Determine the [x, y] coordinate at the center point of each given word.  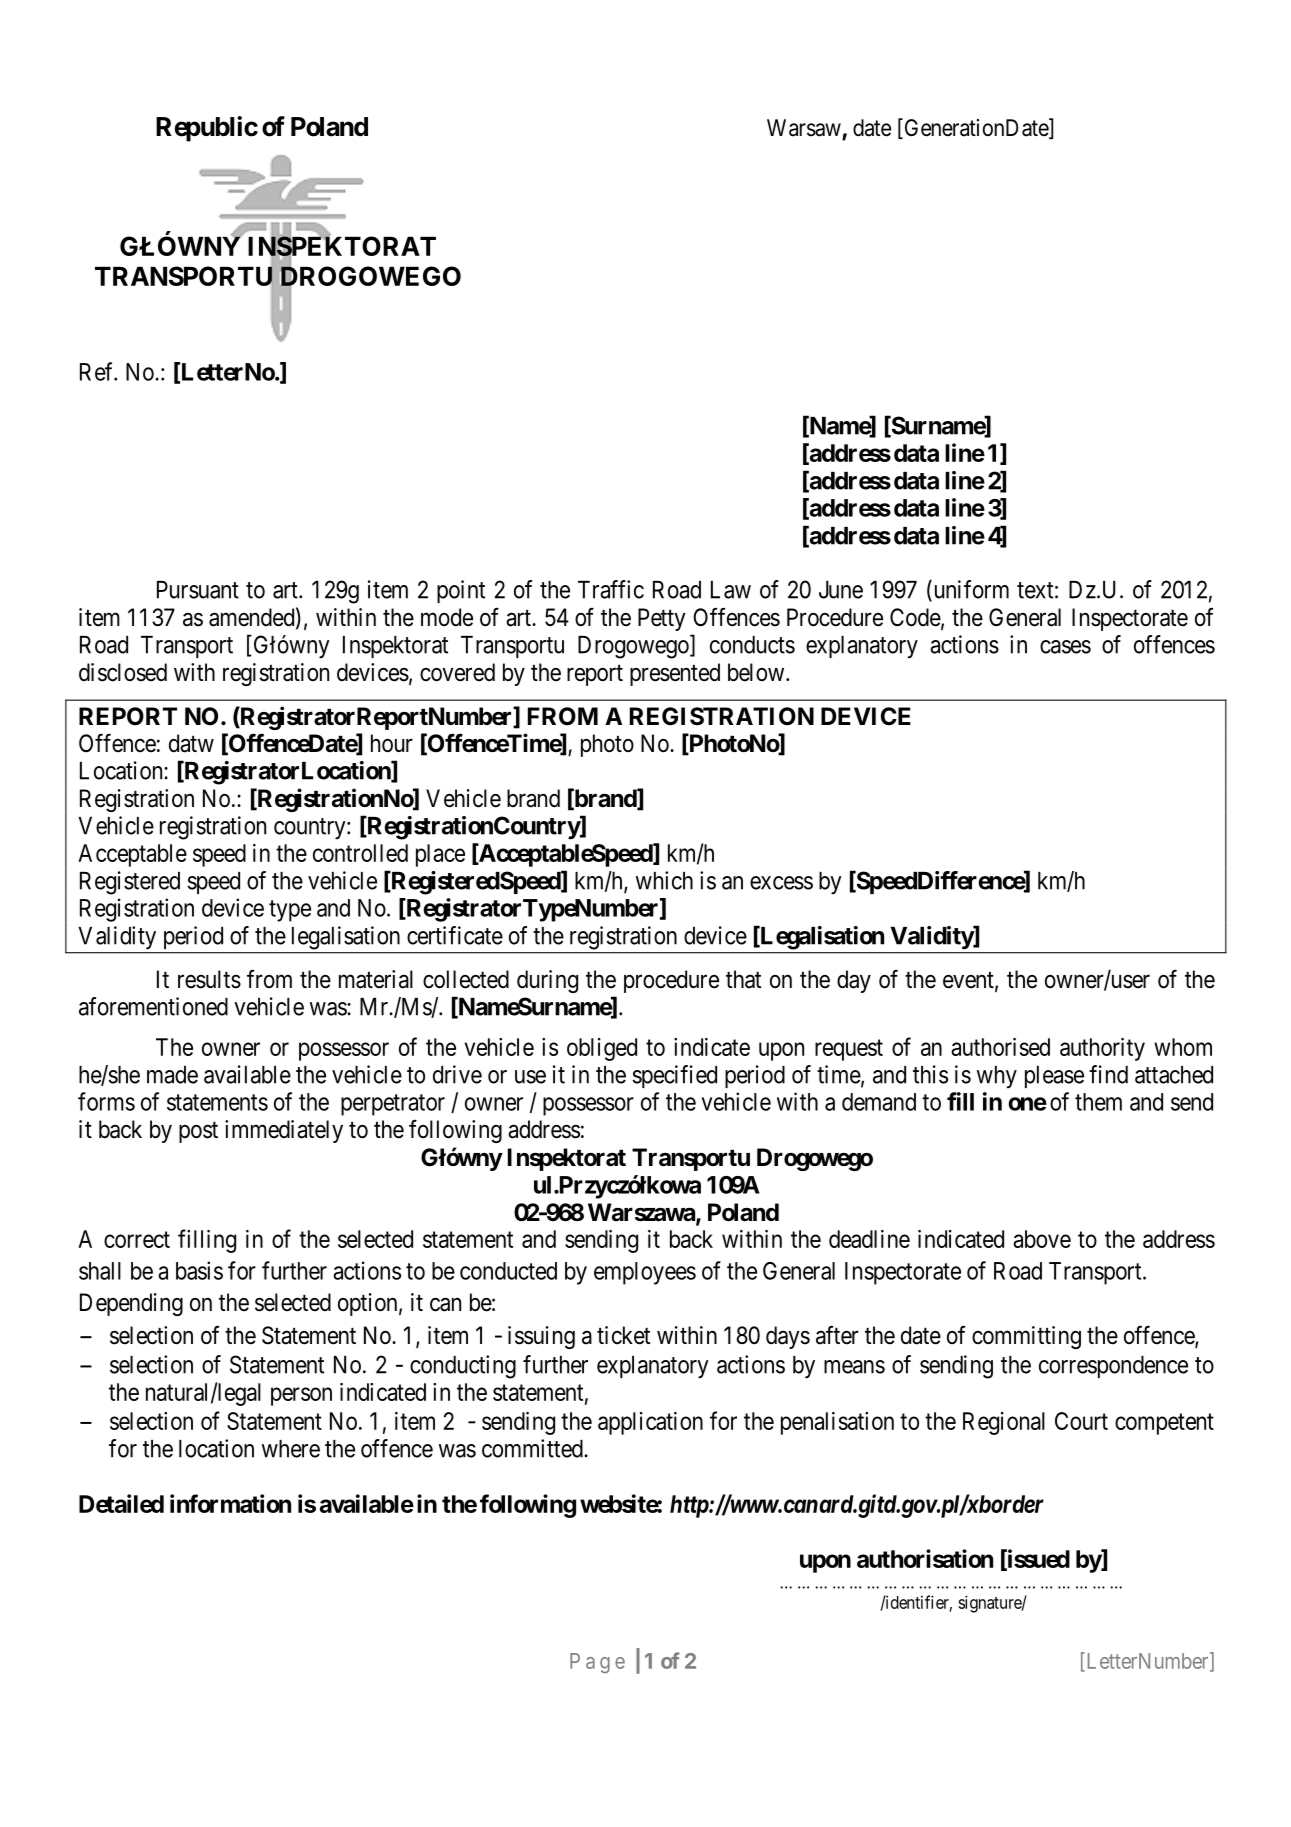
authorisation [925, 1558]
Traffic [611, 589]
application [650, 1423]
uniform [970, 590]
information [230, 1503]
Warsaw [804, 128]
